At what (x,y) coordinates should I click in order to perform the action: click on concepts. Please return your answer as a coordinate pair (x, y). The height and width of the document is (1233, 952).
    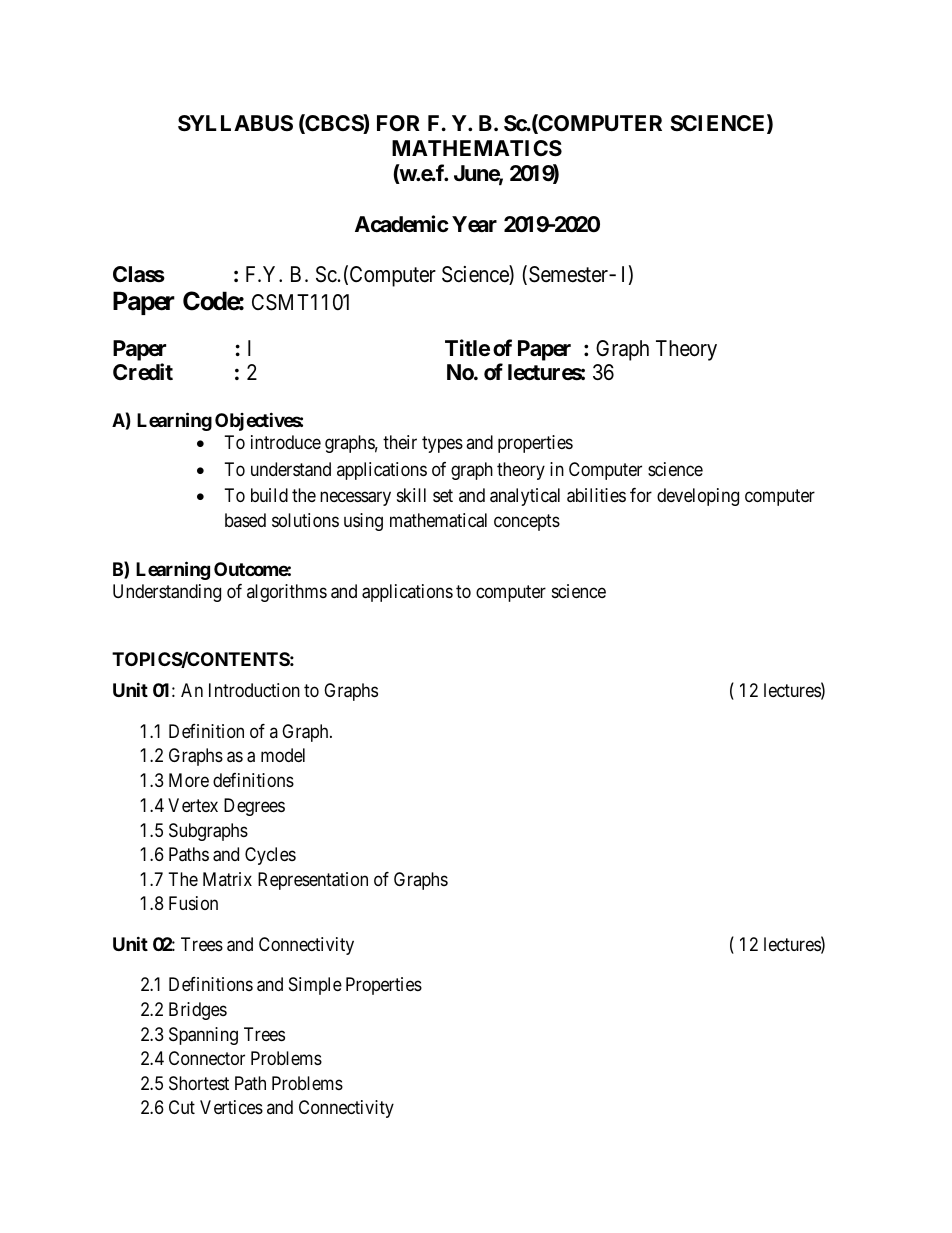
    Looking at the image, I should click on (527, 522).
